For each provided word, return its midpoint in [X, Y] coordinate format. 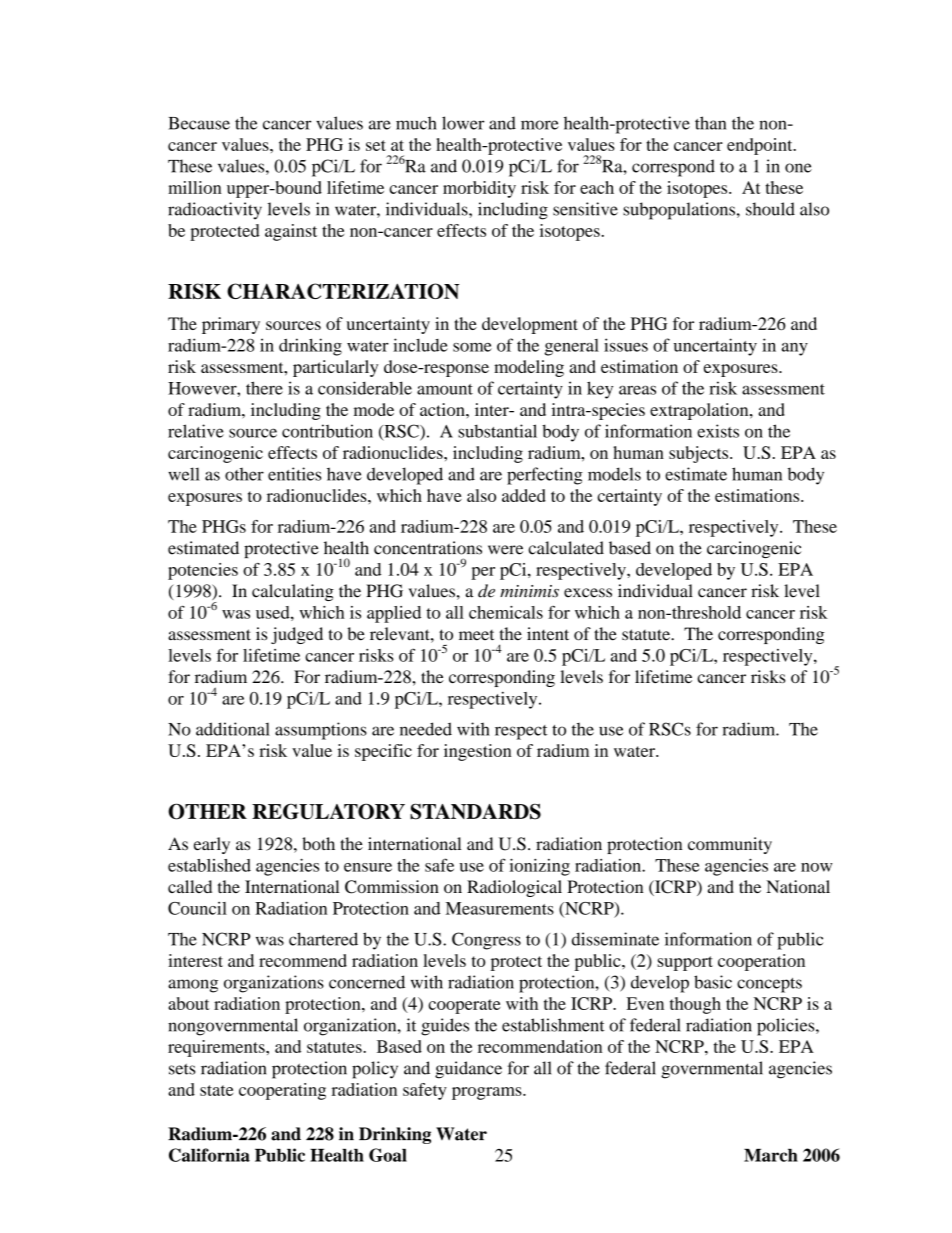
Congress [486, 941]
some [472, 347]
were [505, 550]
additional [233, 729]
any [795, 349]
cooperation [761, 962]
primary [231, 325]
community [730, 845]
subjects [700, 454]
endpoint [761, 146]
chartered [323, 939]
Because [199, 123]
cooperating [282, 1091]
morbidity [479, 189]
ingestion [477, 752]
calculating [293, 592]
